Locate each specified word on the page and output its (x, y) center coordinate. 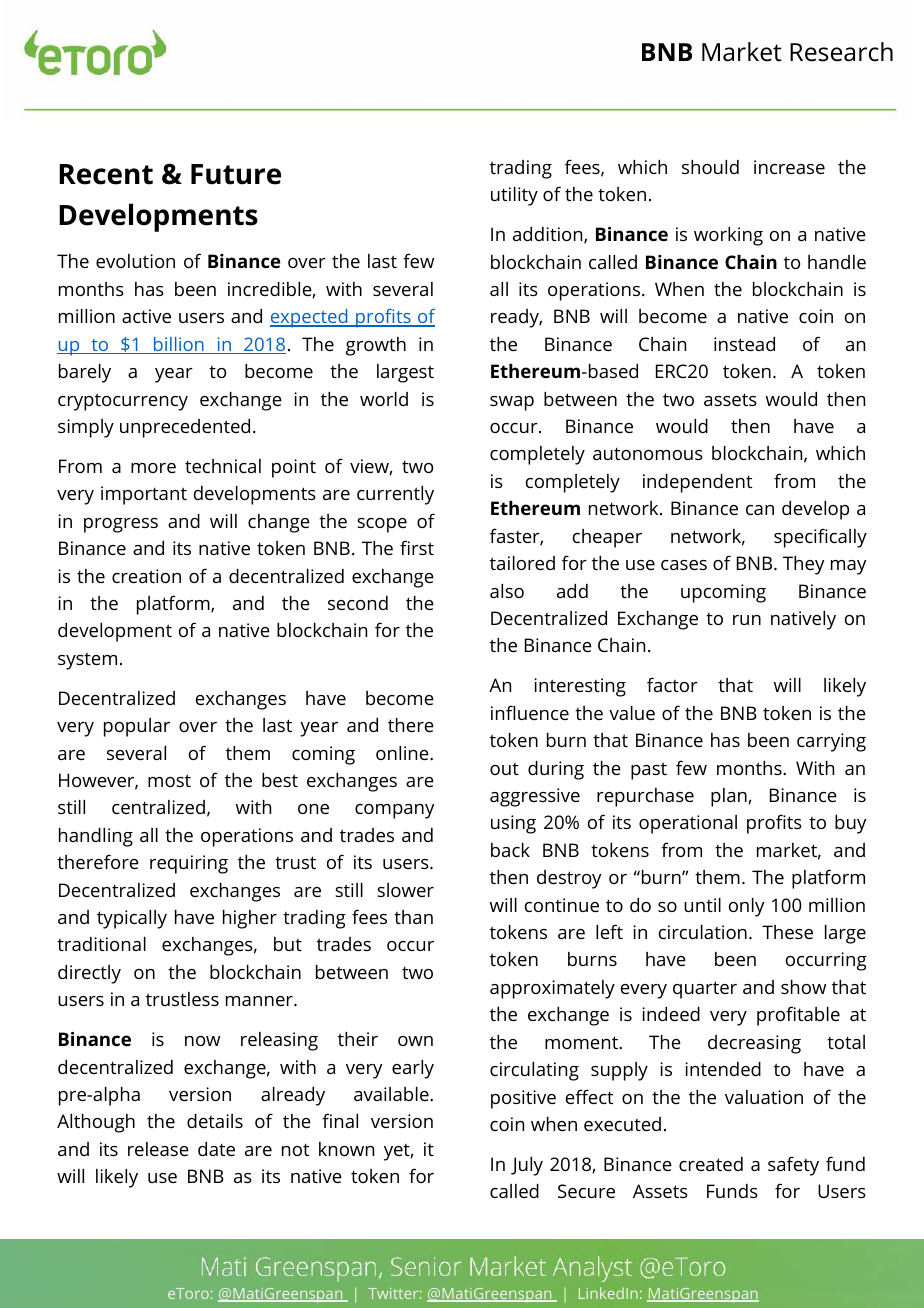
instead (744, 344)
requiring (189, 864)
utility (514, 196)
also (507, 591)
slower (405, 890)
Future (236, 174)
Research (841, 52)
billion (179, 345)
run (747, 620)
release (158, 1149)
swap (512, 403)
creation (146, 576)
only (746, 907)
